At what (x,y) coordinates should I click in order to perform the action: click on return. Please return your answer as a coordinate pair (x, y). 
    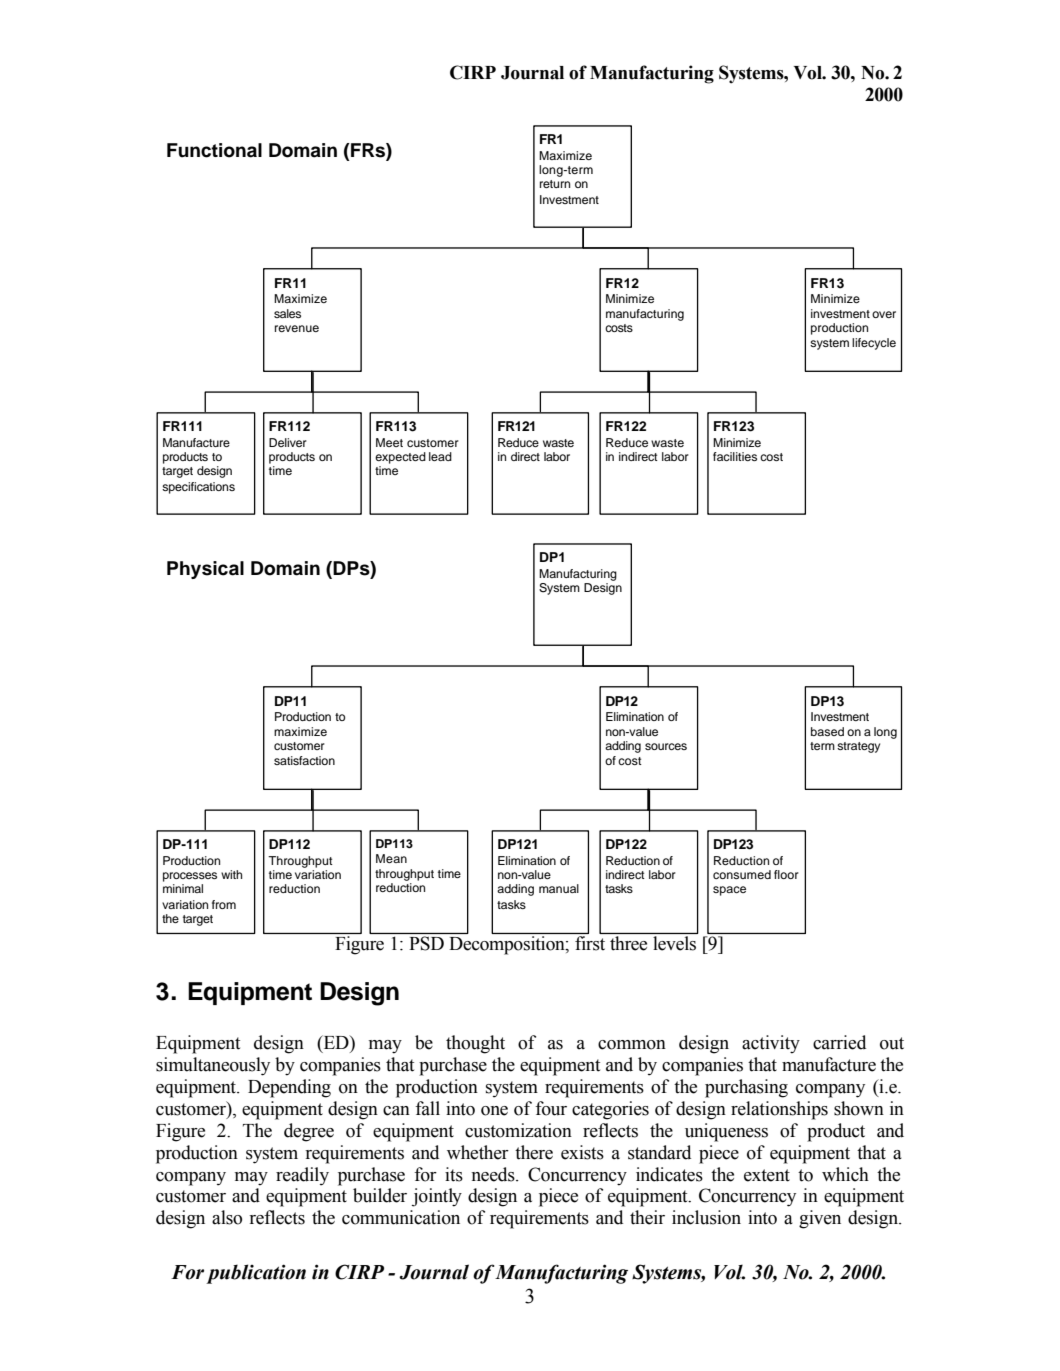
    Looking at the image, I should click on (555, 184).
